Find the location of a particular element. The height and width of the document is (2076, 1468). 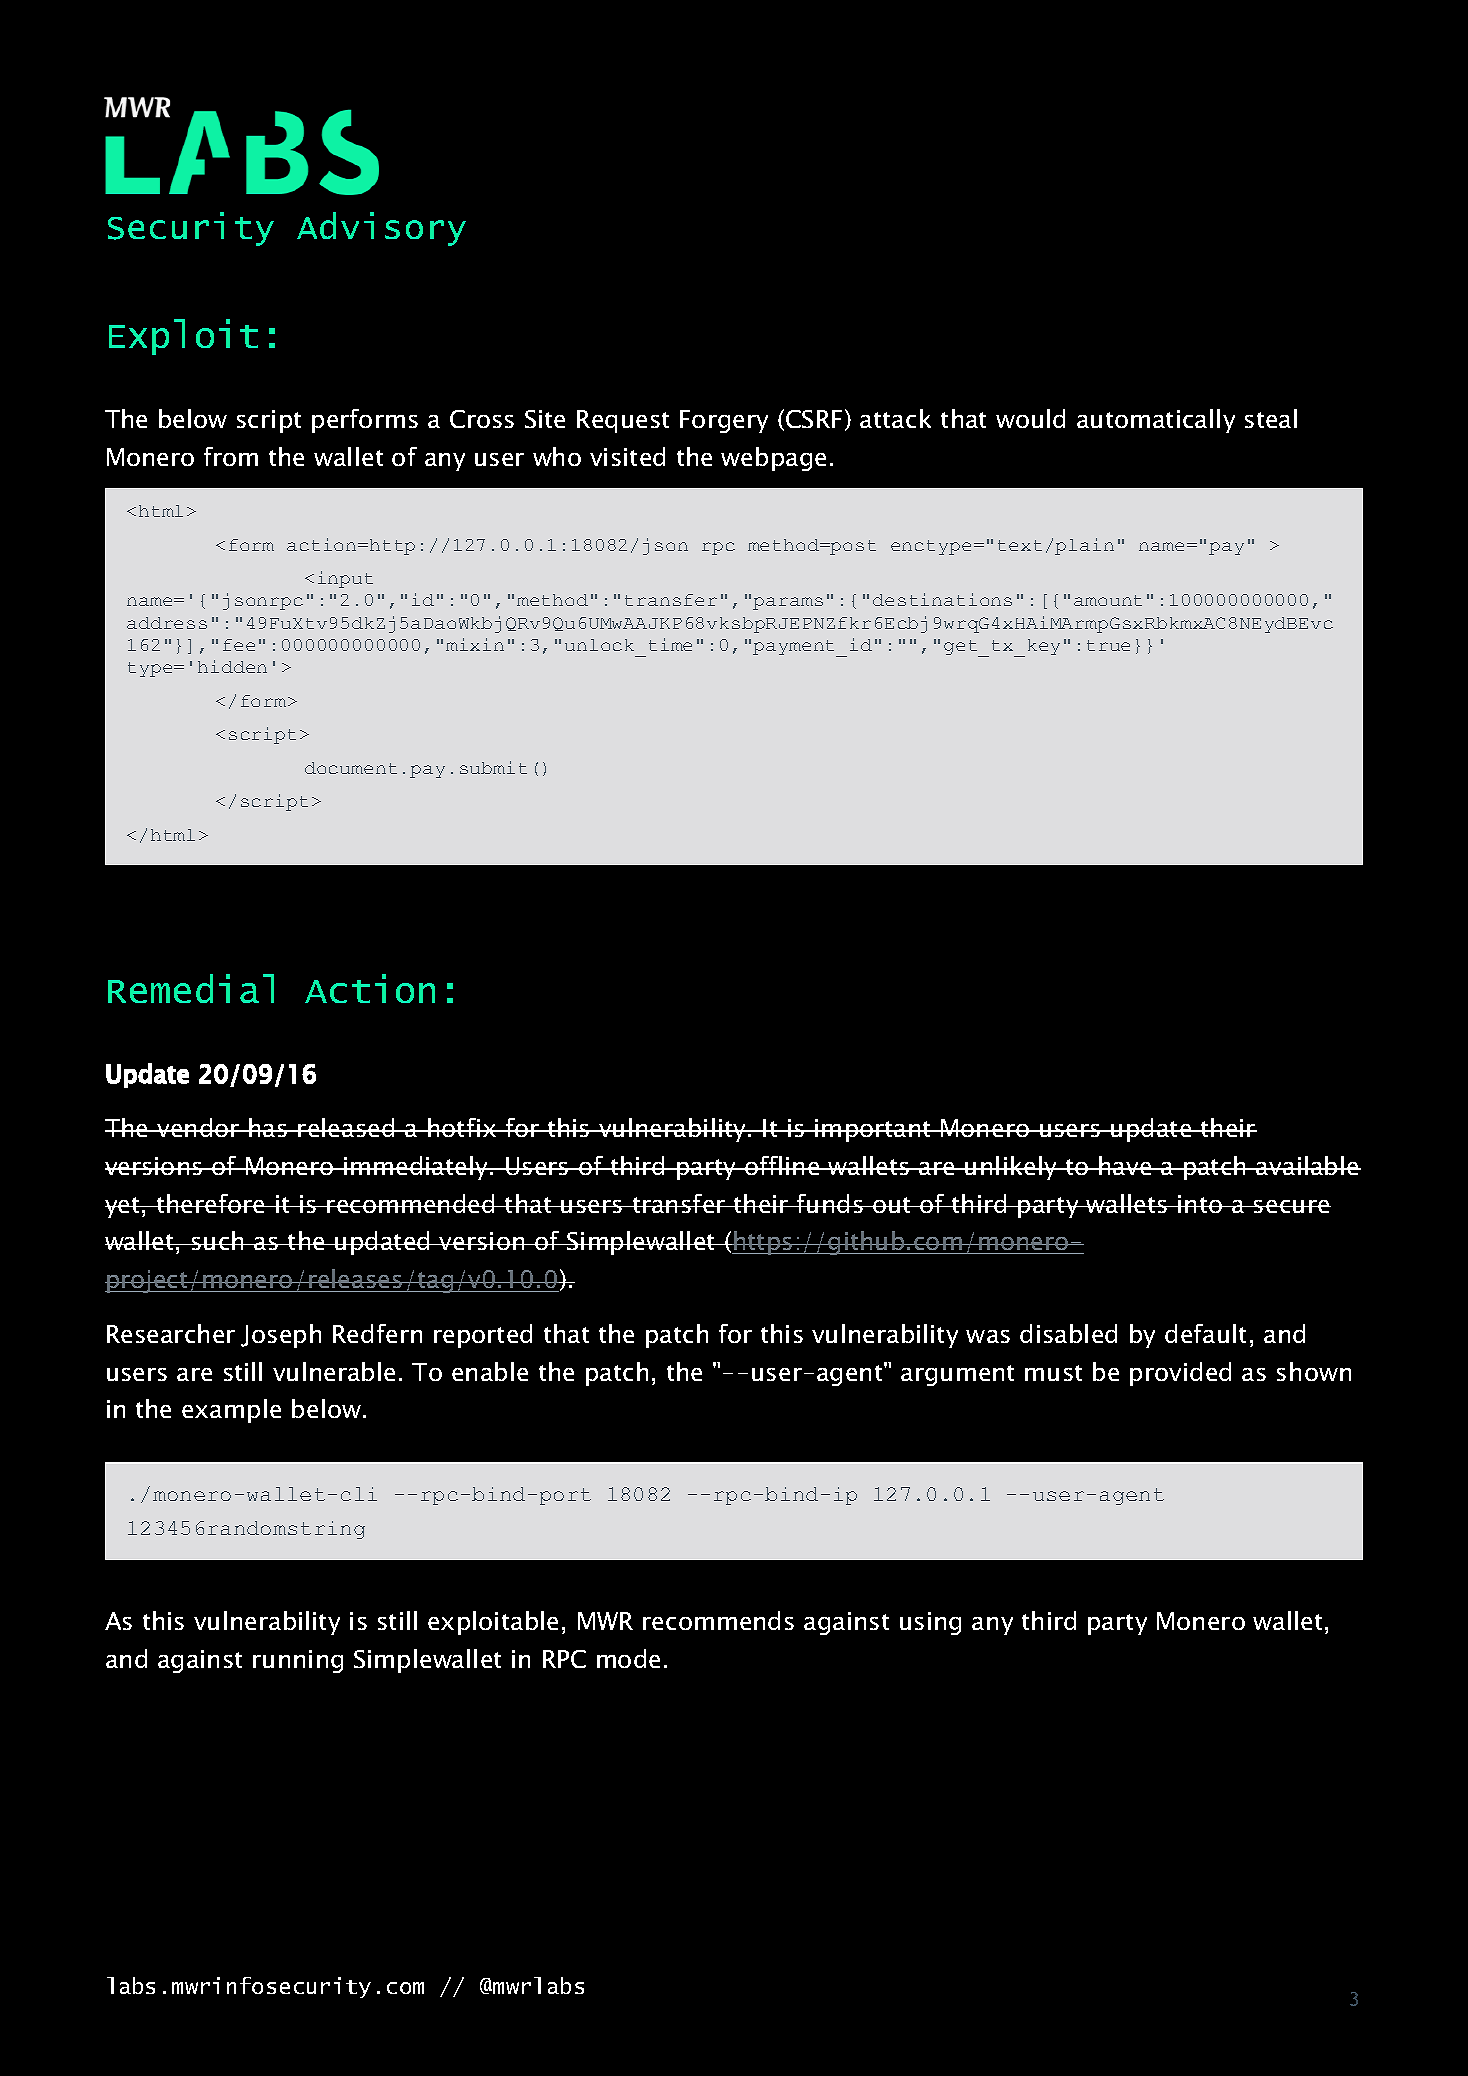

automatically is located at coordinates (1156, 421).
